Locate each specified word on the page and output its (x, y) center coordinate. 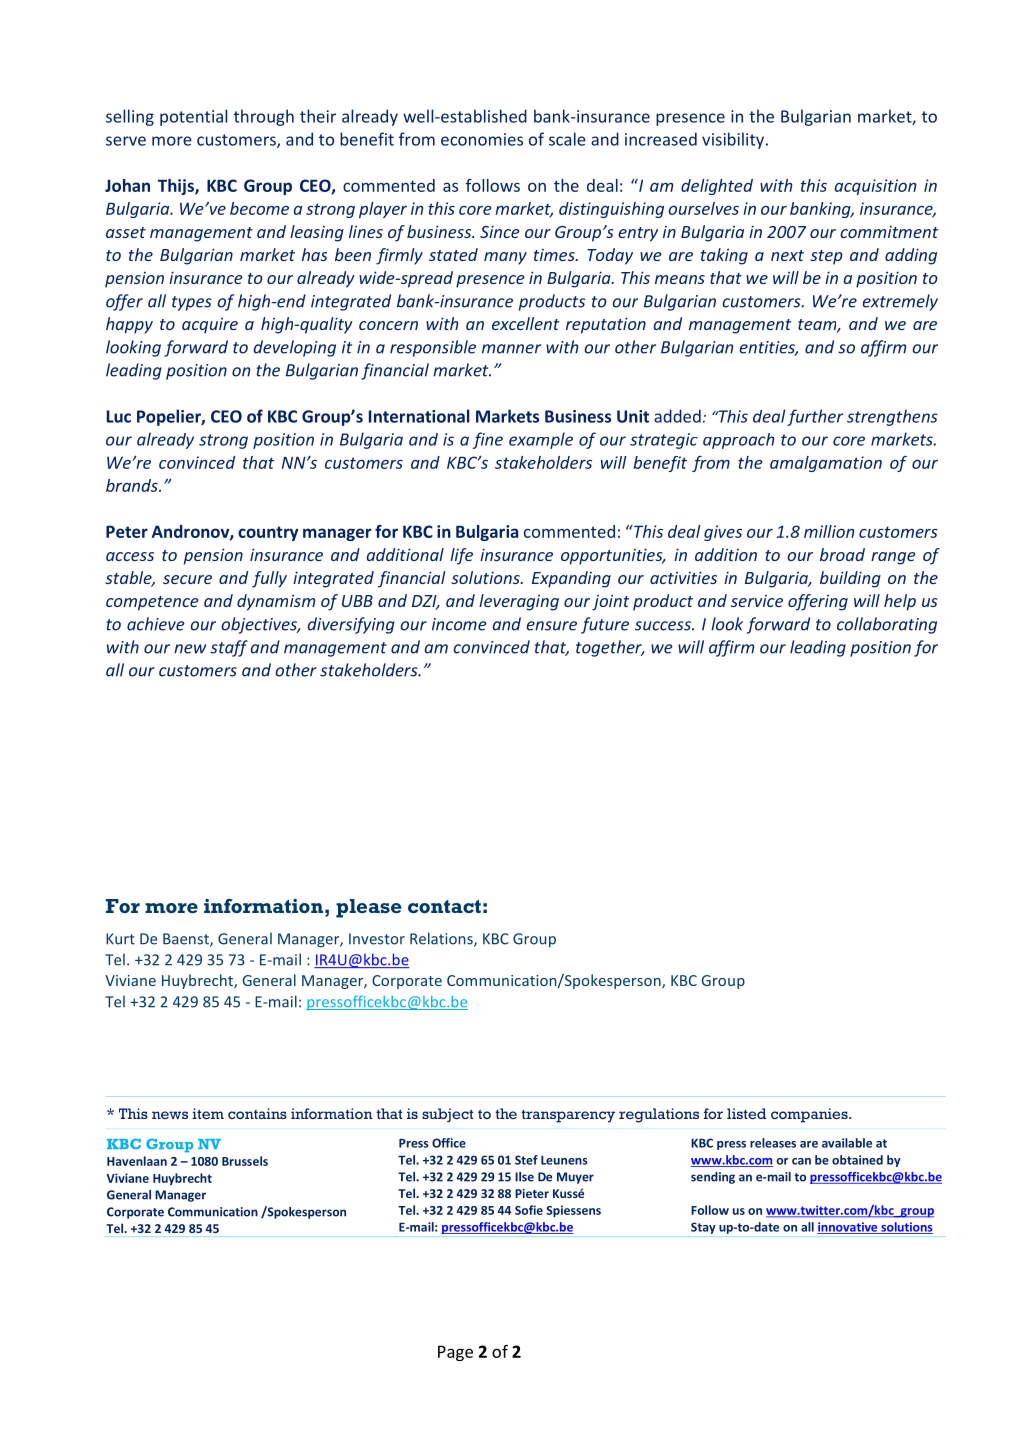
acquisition (875, 187)
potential (193, 117)
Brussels (245, 1161)
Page (455, 1353)
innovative (848, 1228)
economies (482, 139)
